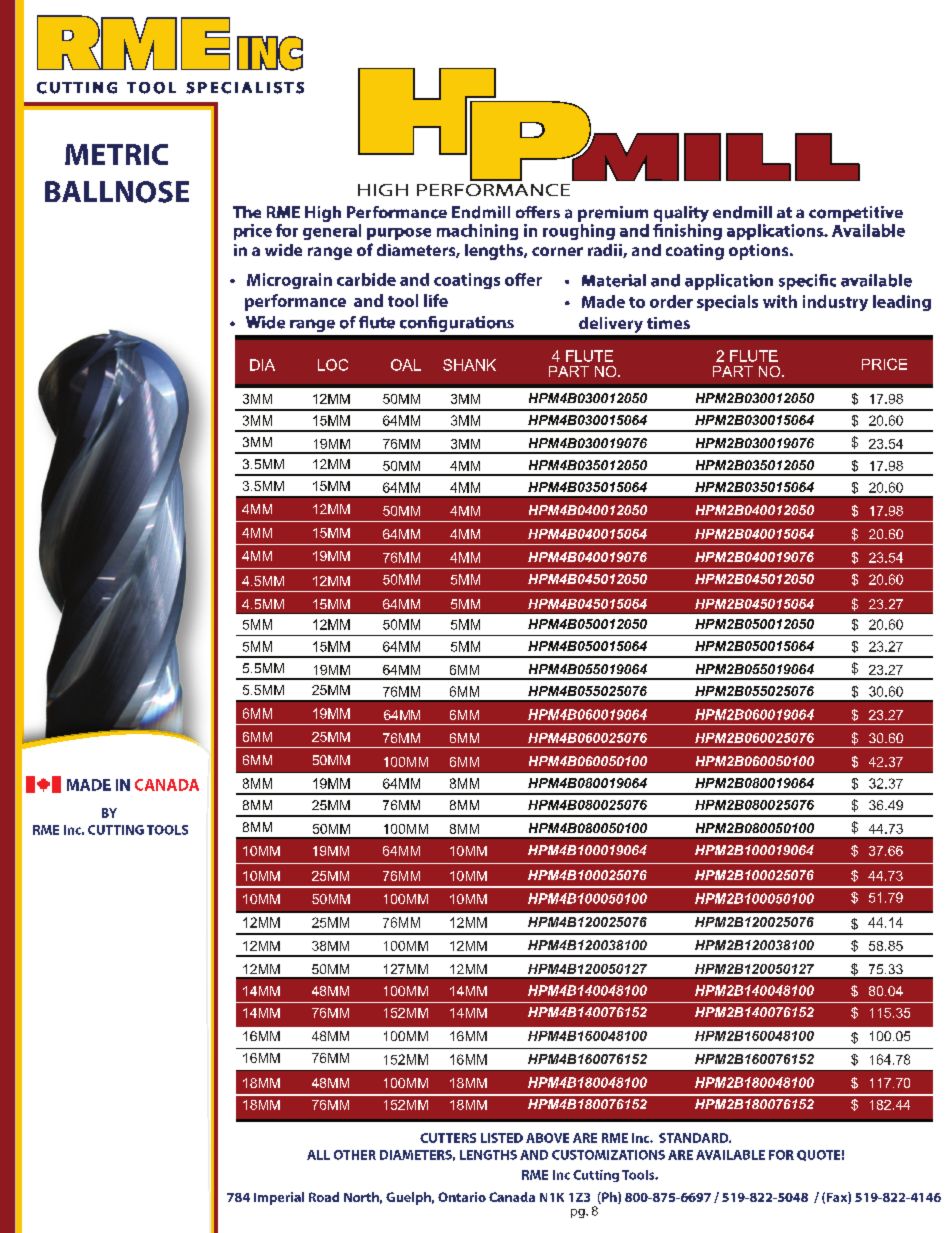  What do you see at coordinates (557, 251) in the document?
I see `corner` at bounding box center [557, 251].
